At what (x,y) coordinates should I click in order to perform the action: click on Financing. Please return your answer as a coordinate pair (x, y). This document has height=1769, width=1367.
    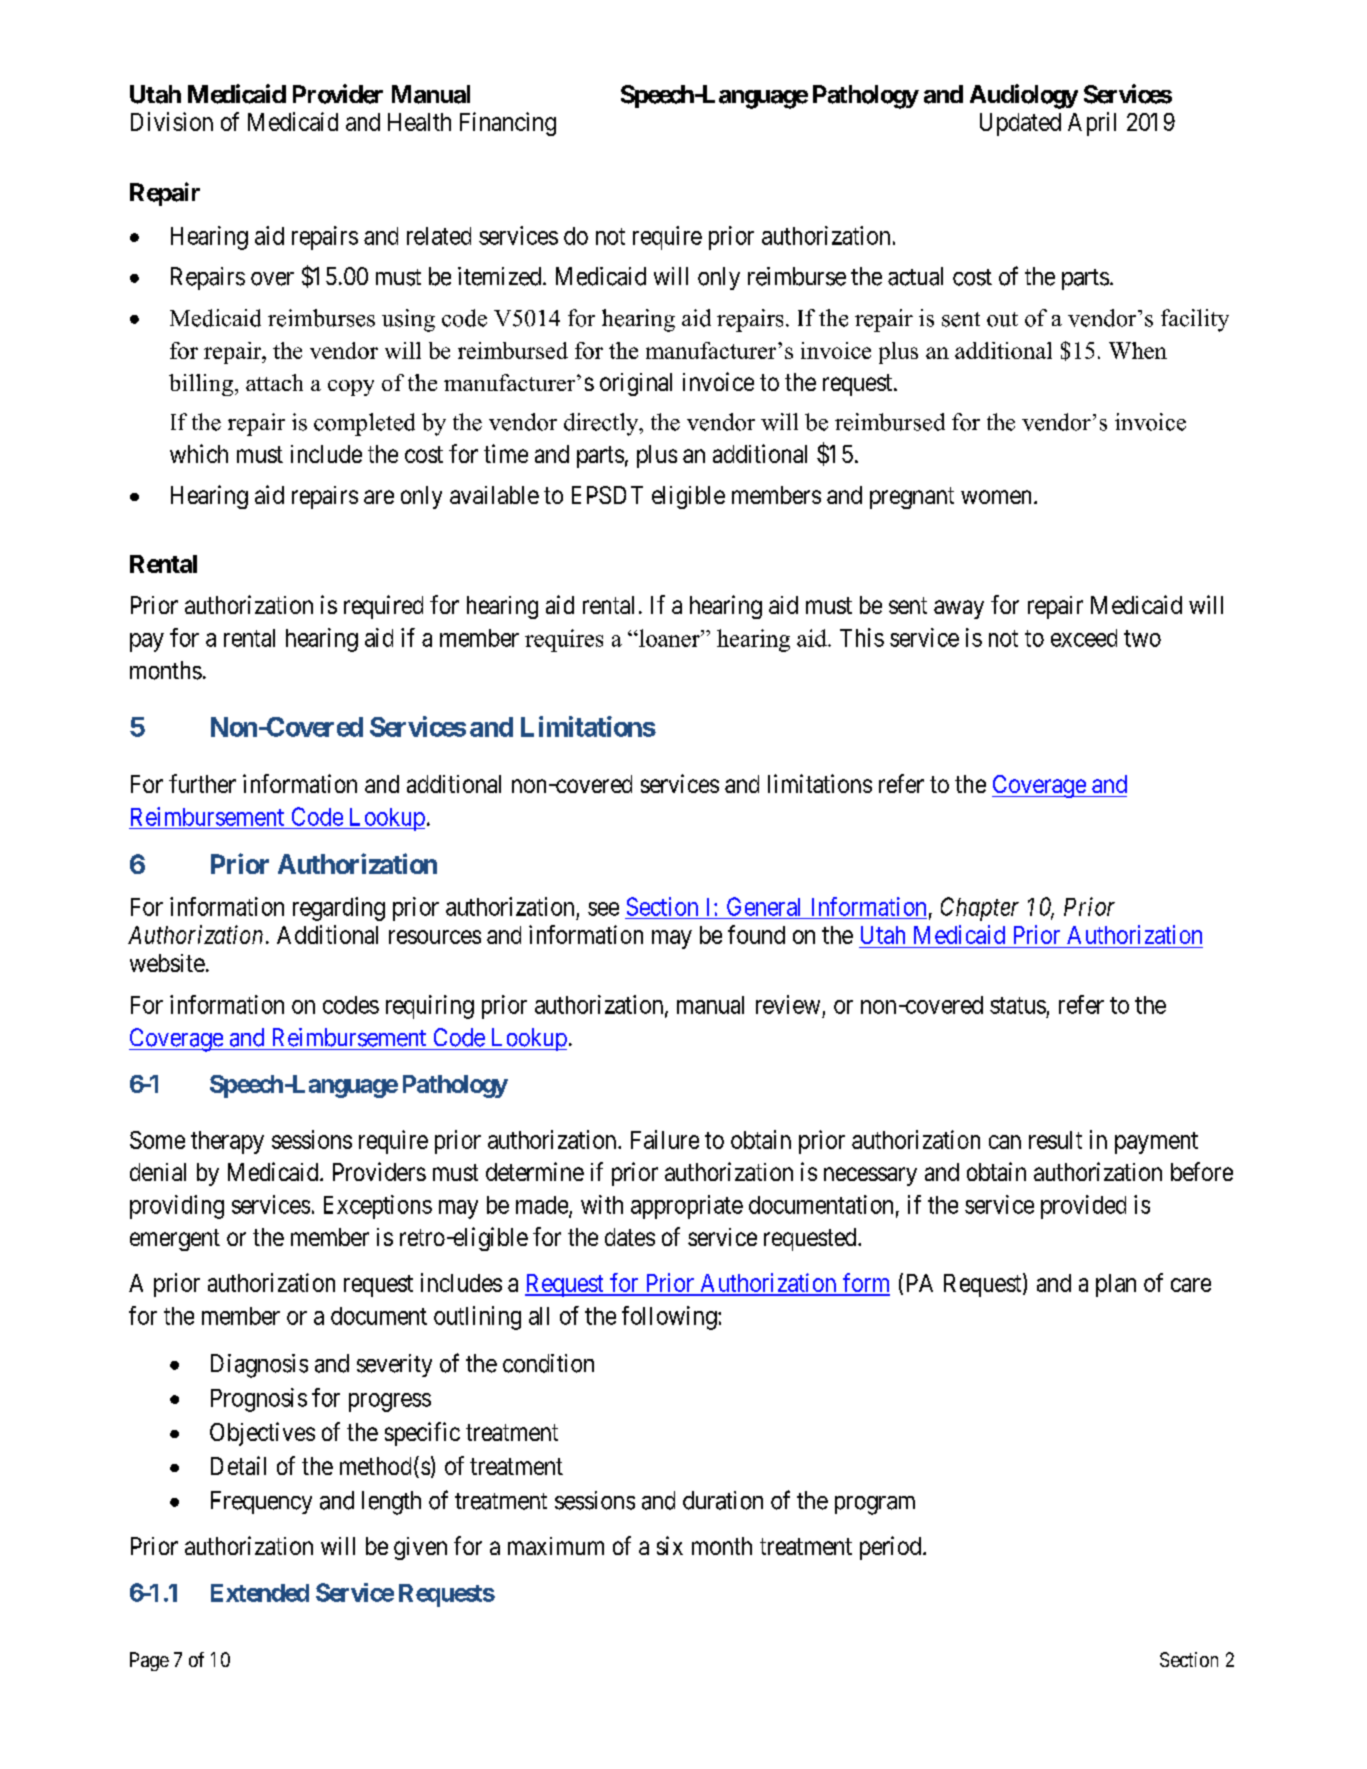
    Looking at the image, I should click on (508, 124).
